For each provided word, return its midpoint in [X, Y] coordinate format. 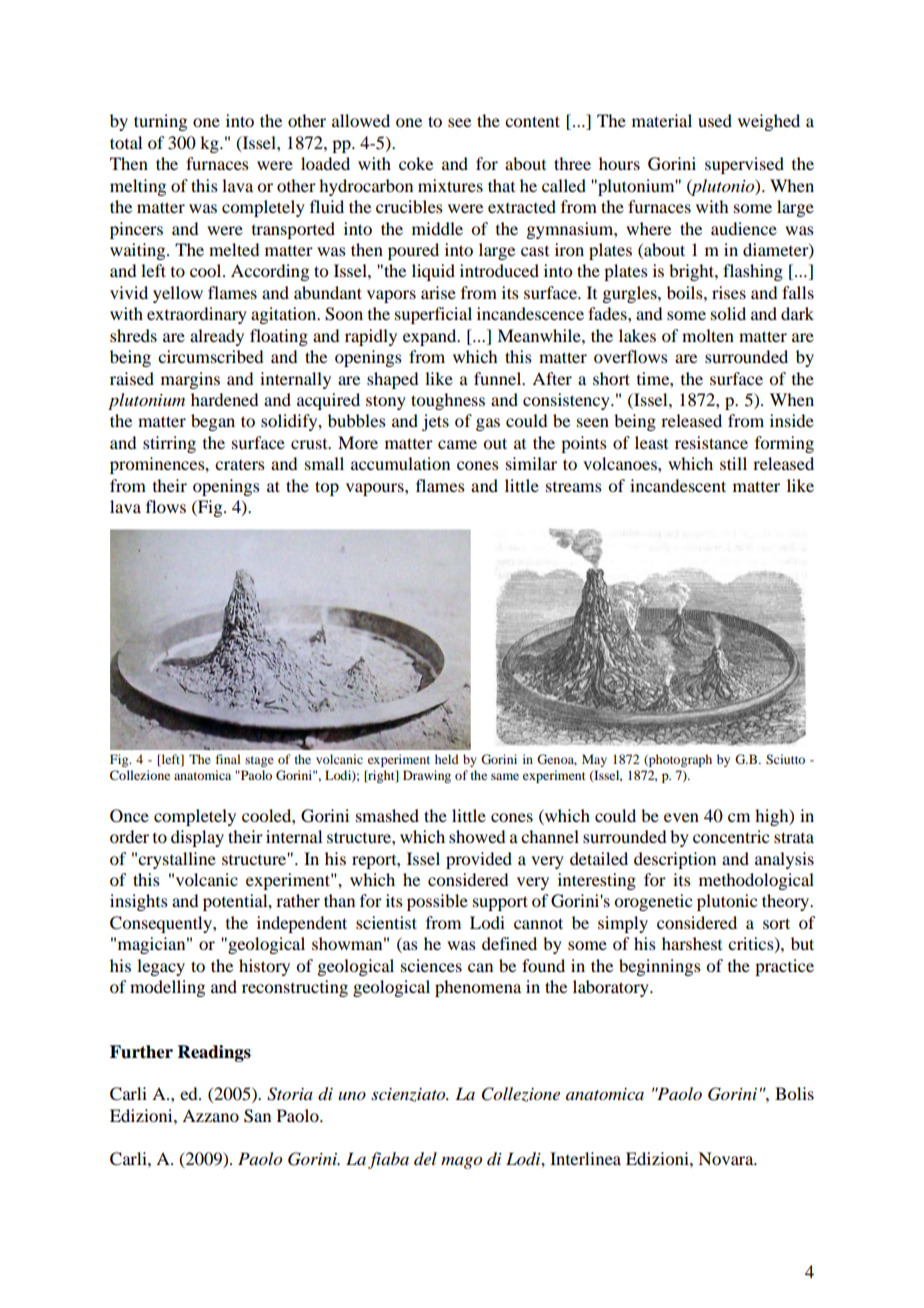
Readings [214, 1053]
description [675, 860]
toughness [448, 401]
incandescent [678, 485]
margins [190, 380]
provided [479, 860]
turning [160, 122]
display [197, 838]
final [228, 759]
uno [352, 1095]
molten [708, 335]
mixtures [450, 185]
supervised [744, 165]
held [447, 759]
